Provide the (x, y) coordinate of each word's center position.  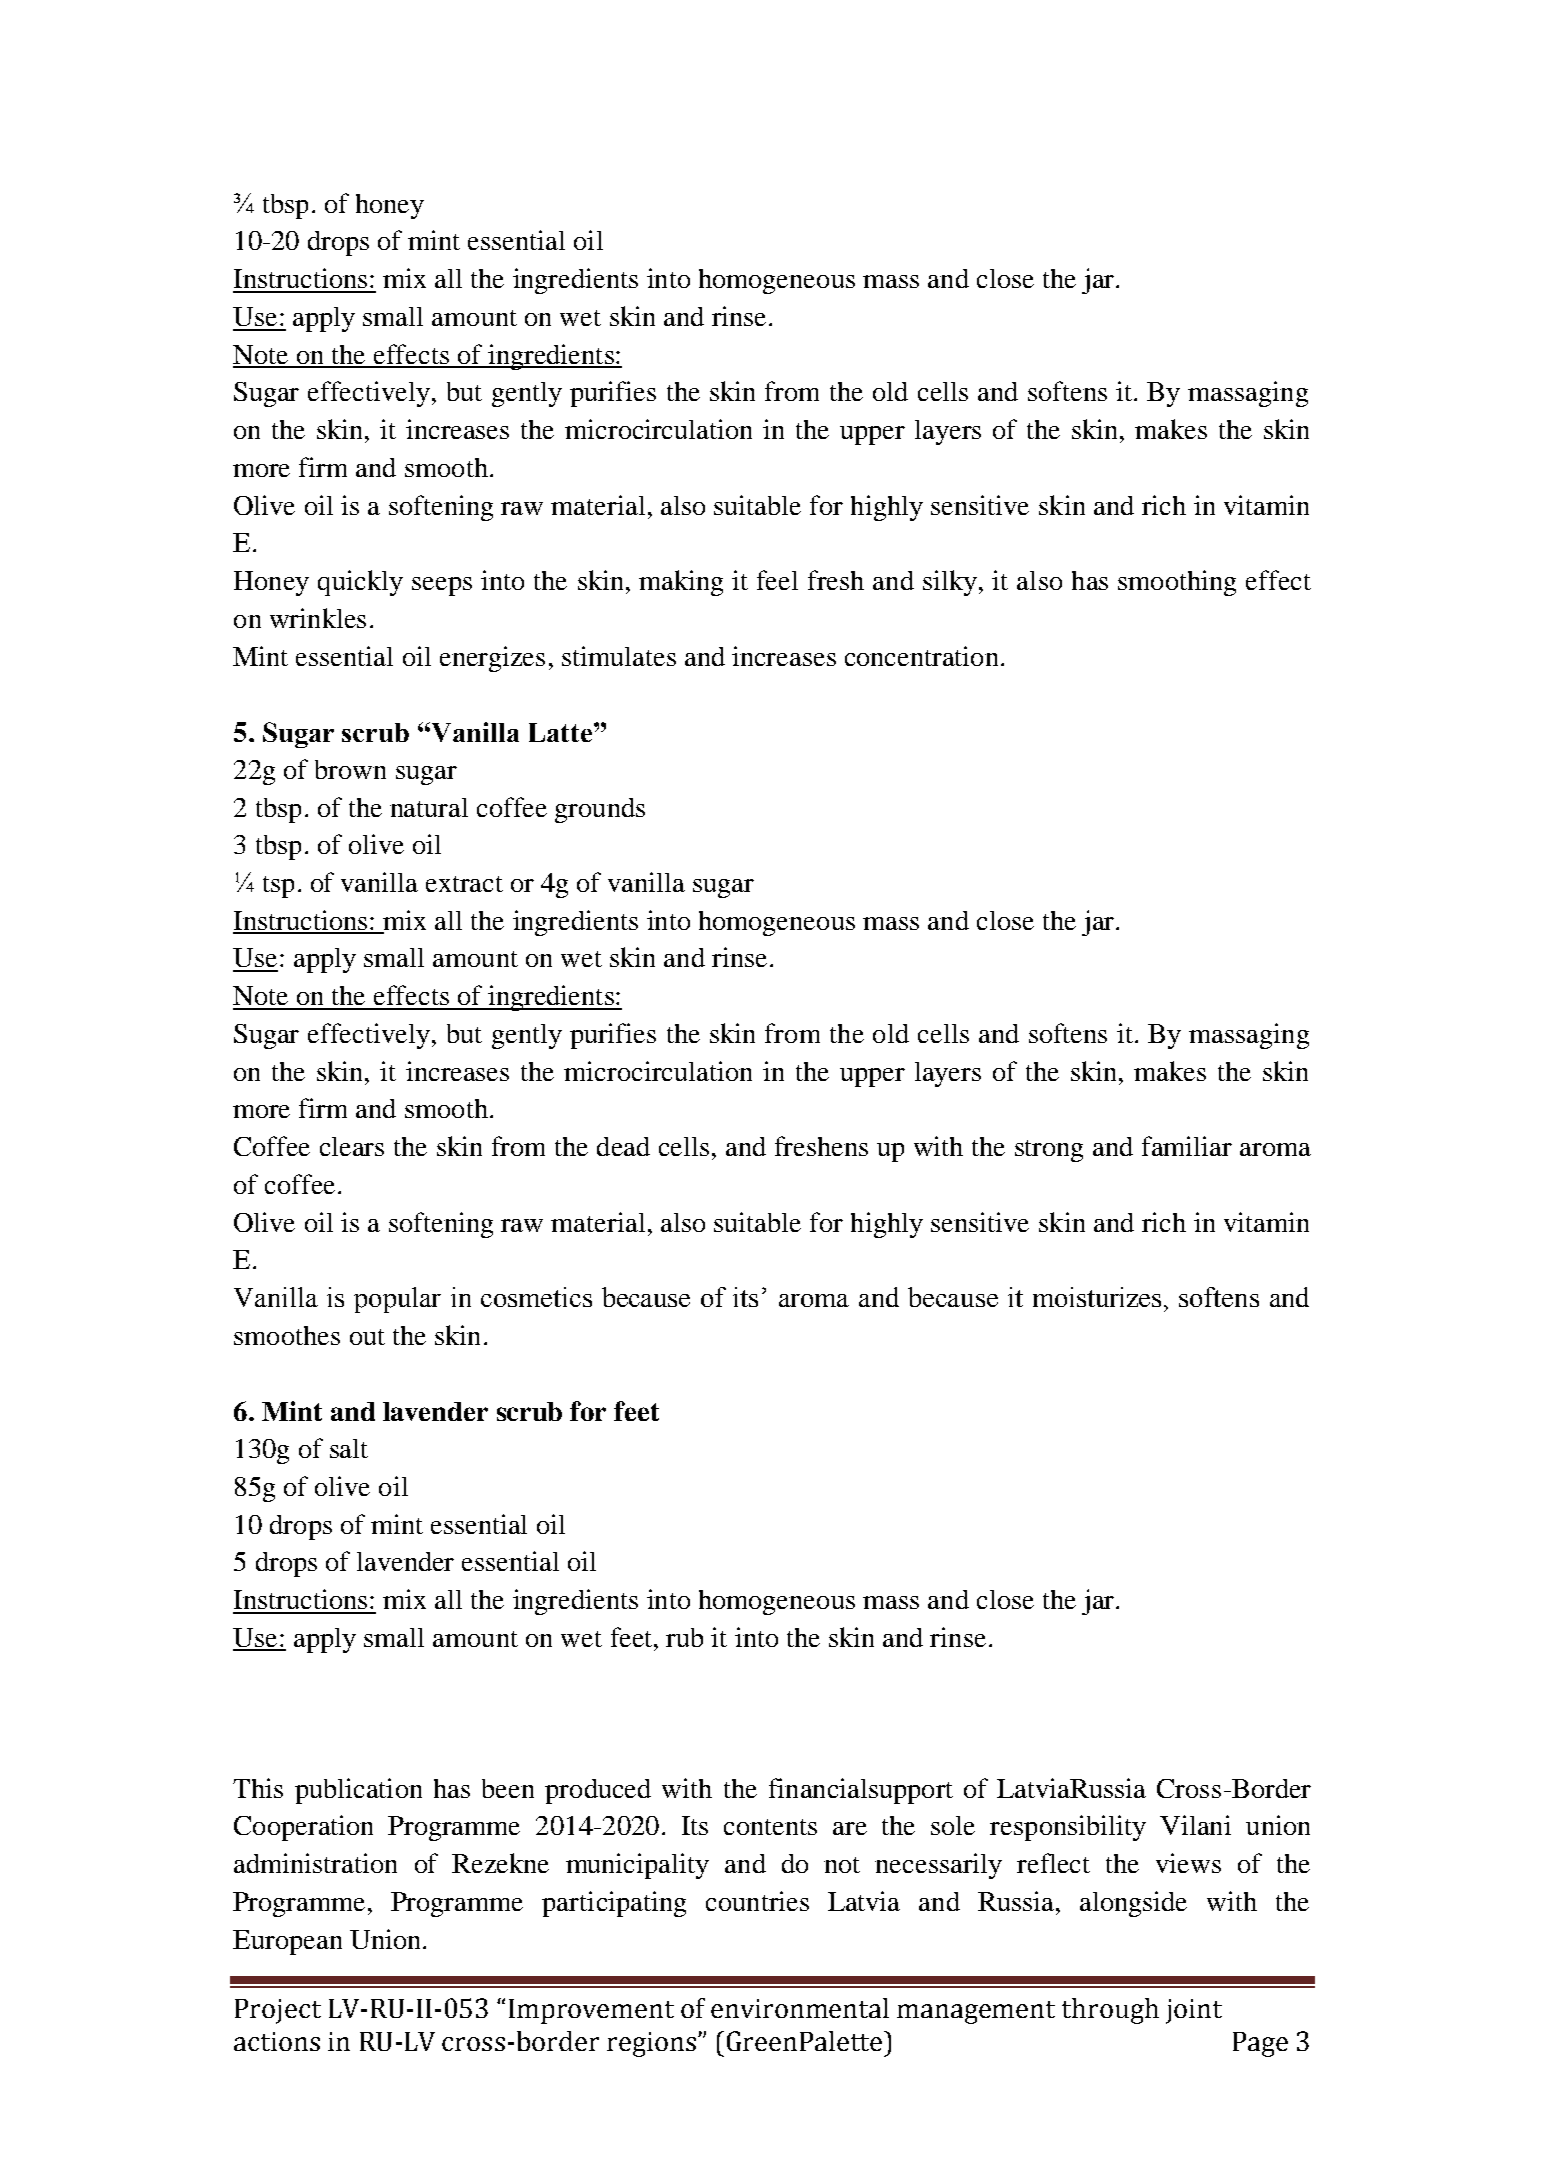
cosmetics (536, 1297)
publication (358, 1791)
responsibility (1068, 1828)
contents (770, 1827)
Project (278, 2011)
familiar (1187, 1146)
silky (950, 583)
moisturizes (1099, 1297)
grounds (600, 810)
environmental (800, 2008)
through (1110, 2011)
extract (464, 884)
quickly (360, 583)
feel (777, 580)
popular (397, 1300)
